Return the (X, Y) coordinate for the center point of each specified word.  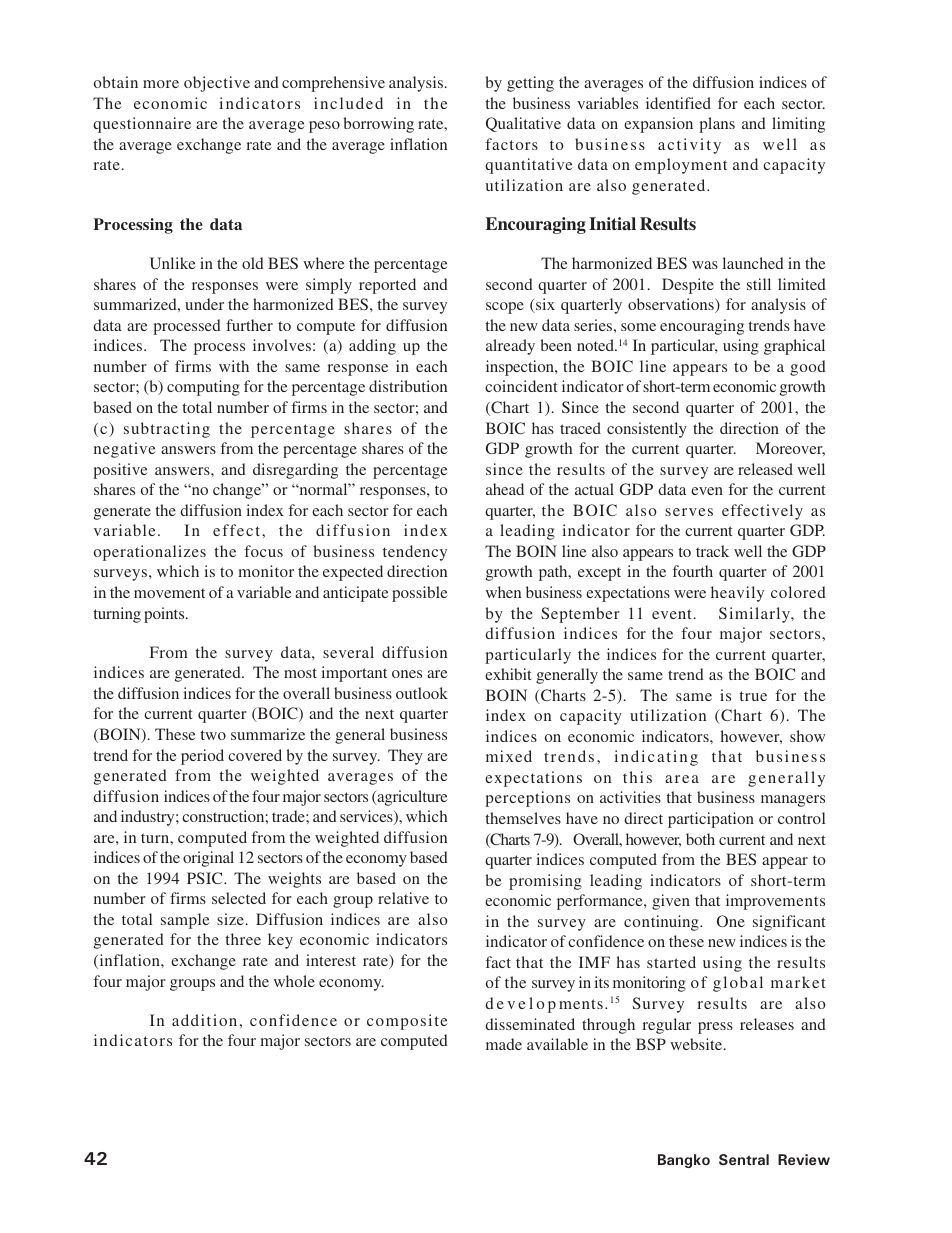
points (165, 615)
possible (420, 594)
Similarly (755, 615)
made (504, 1044)
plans (717, 125)
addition (204, 1020)
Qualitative (523, 124)
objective (217, 84)
